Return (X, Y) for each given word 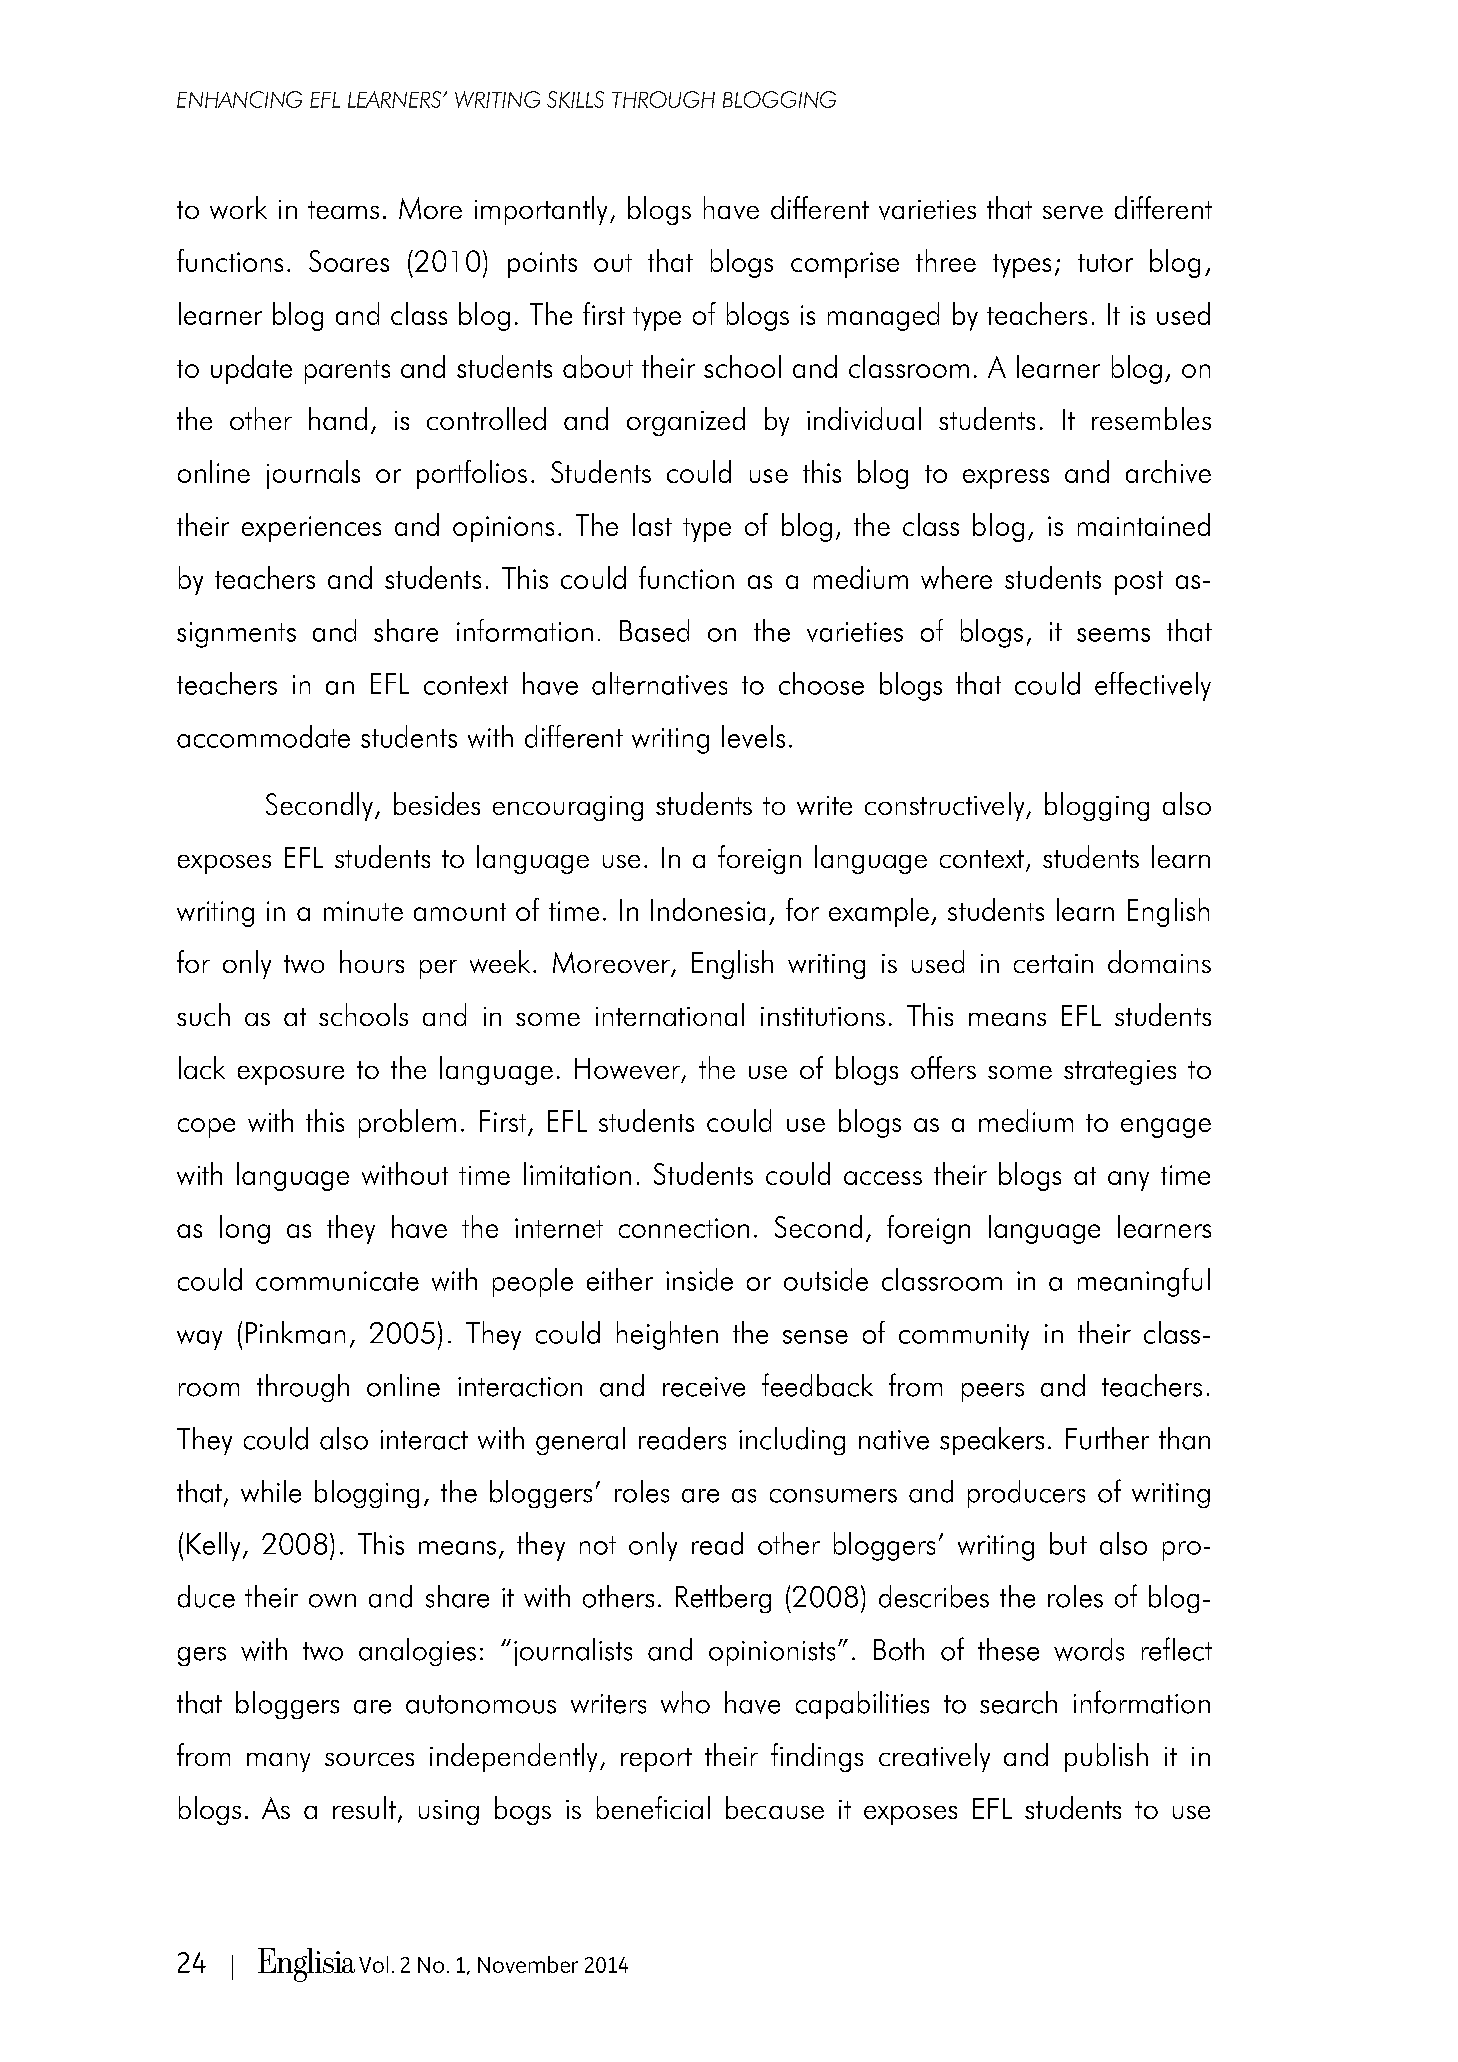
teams (343, 210)
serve (1073, 212)
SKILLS (575, 99)
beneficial (653, 1807)
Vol (373, 1964)
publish (1106, 1757)
